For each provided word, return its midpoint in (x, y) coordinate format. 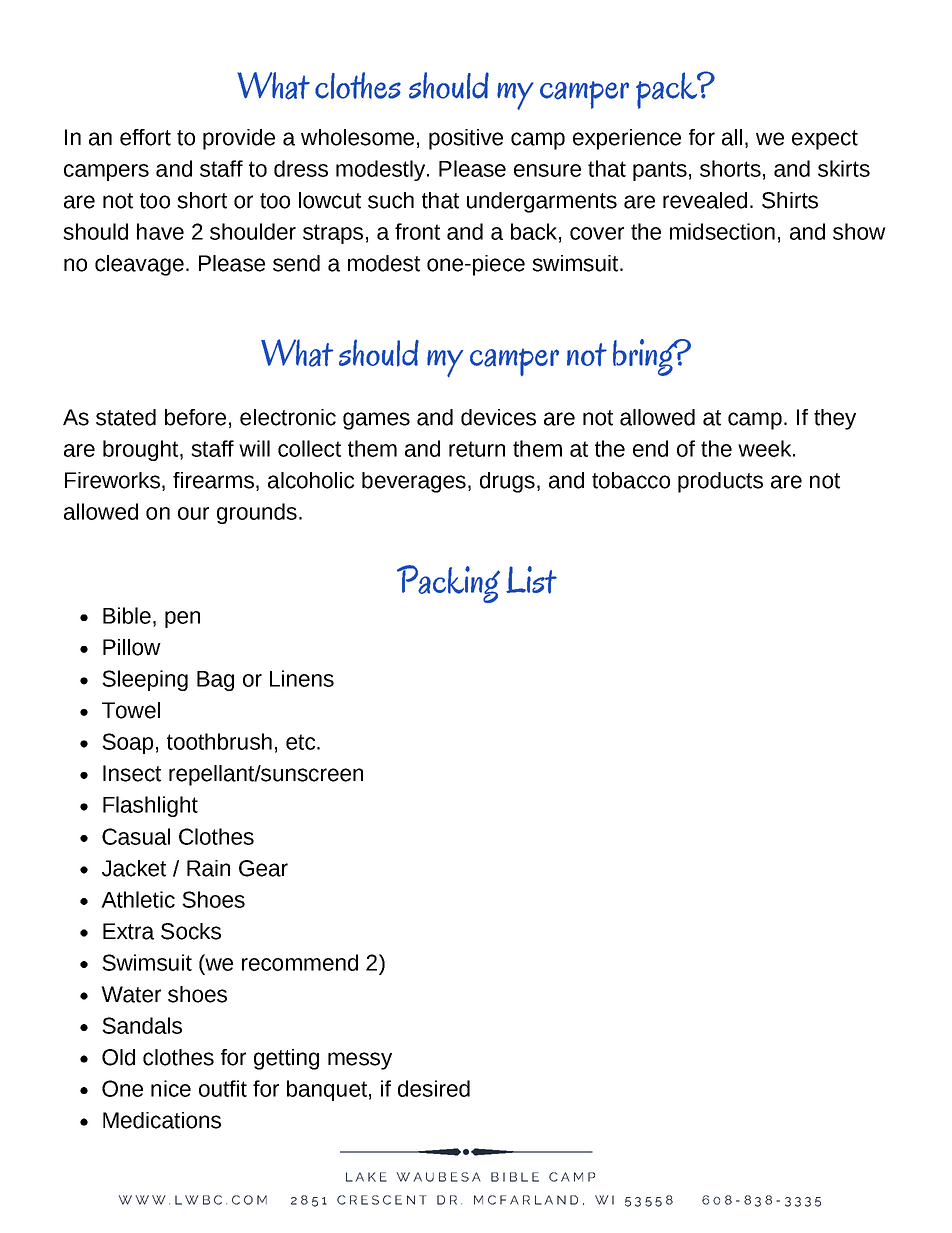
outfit (223, 1088)
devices (498, 417)
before (195, 417)
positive (466, 139)
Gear (263, 868)
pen (182, 619)
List (531, 580)
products (720, 482)
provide (239, 139)
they (835, 419)
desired (434, 1088)
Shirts (790, 200)
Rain (208, 868)
